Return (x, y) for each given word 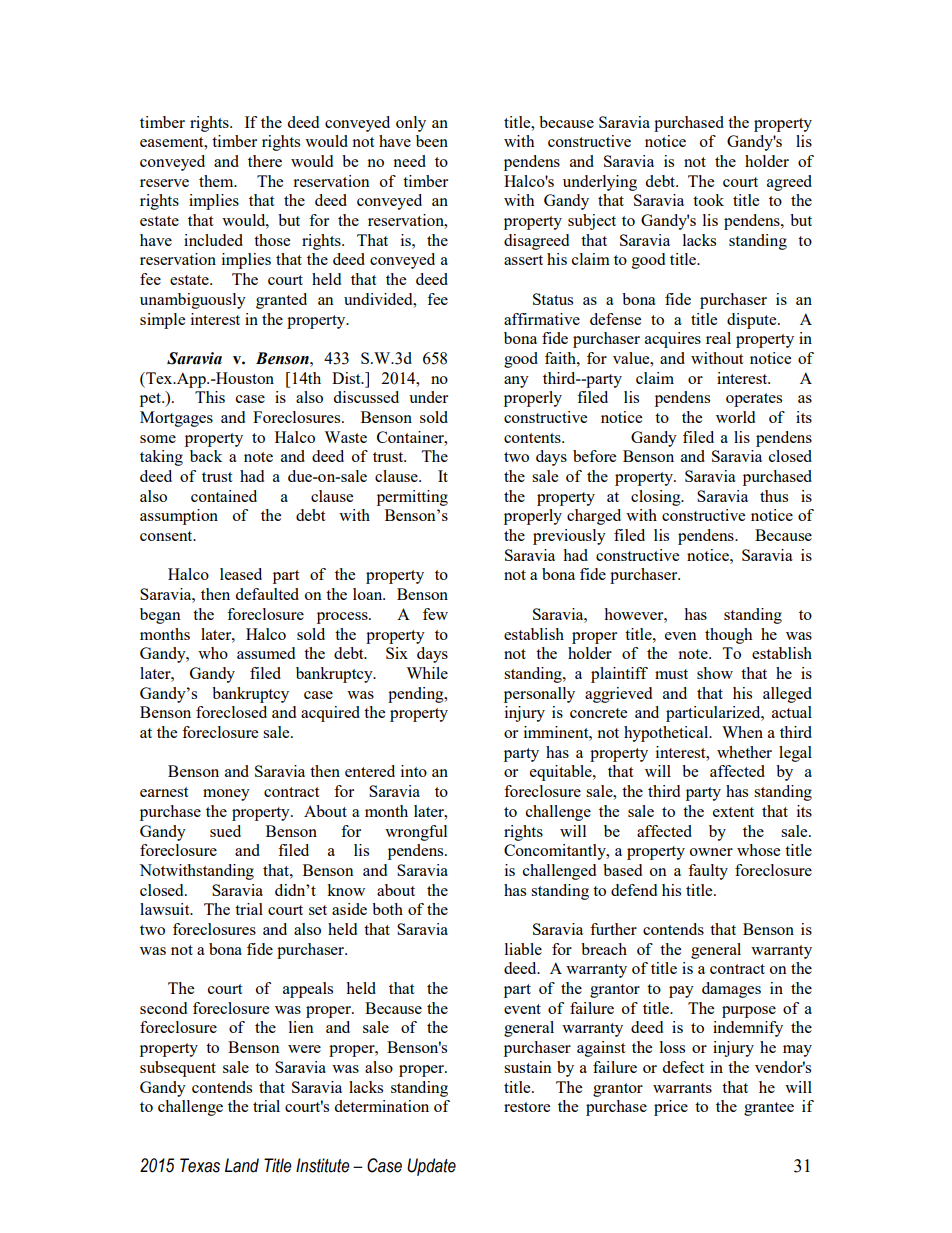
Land (242, 1165)
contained (224, 496)
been (432, 141)
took (708, 200)
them (217, 181)
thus (774, 496)
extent (733, 812)
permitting (412, 498)
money (226, 795)
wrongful (416, 833)
